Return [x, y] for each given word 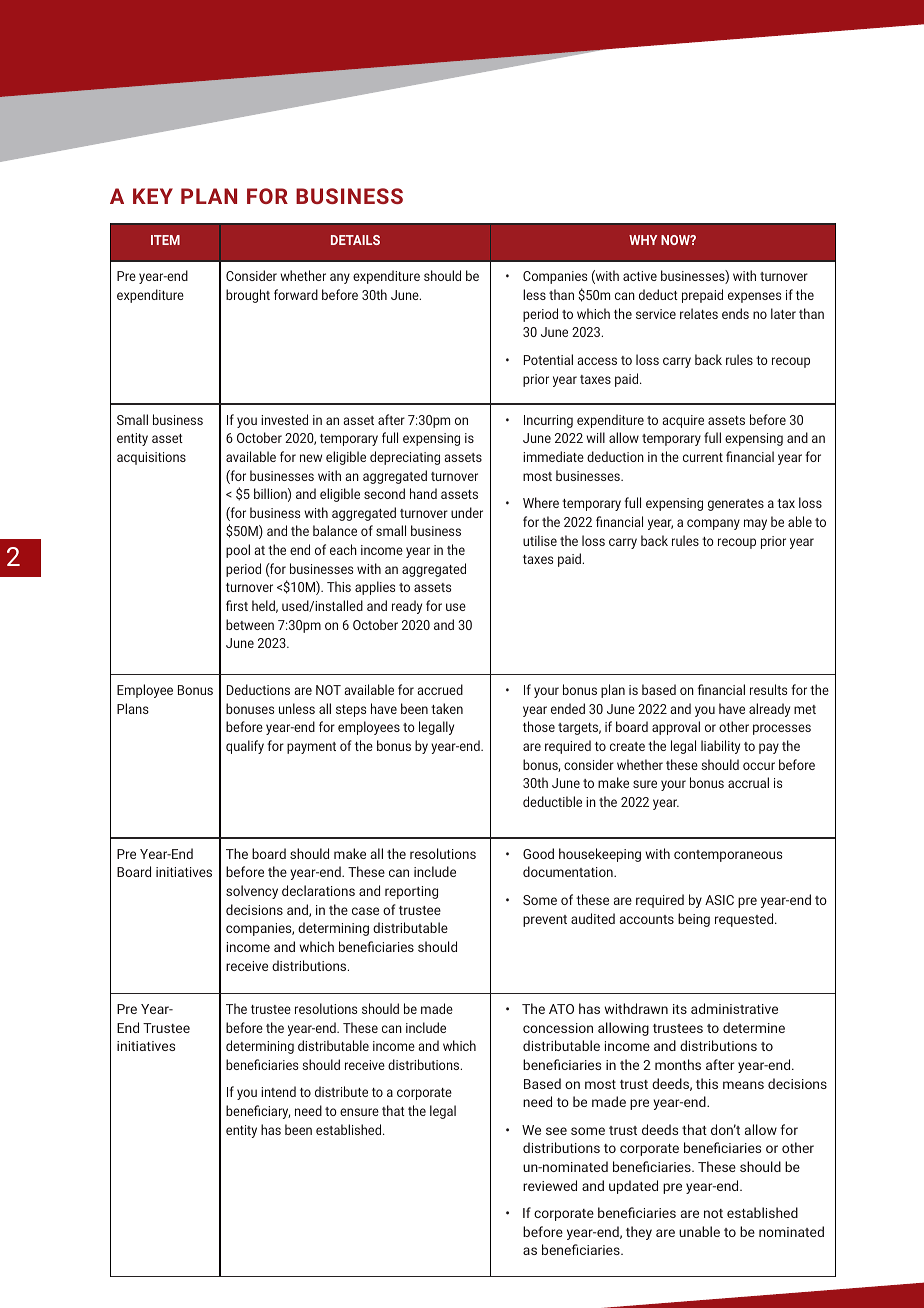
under [467, 512]
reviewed [550, 1185]
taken [447, 708]
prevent [545, 921]
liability [720, 747]
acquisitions [151, 458]
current [703, 457]
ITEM [165, 240]
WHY [643, 240]
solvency [252, 892]
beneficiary [258, 1112]
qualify [245, 747]
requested [745, 920]
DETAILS [355, 240]
